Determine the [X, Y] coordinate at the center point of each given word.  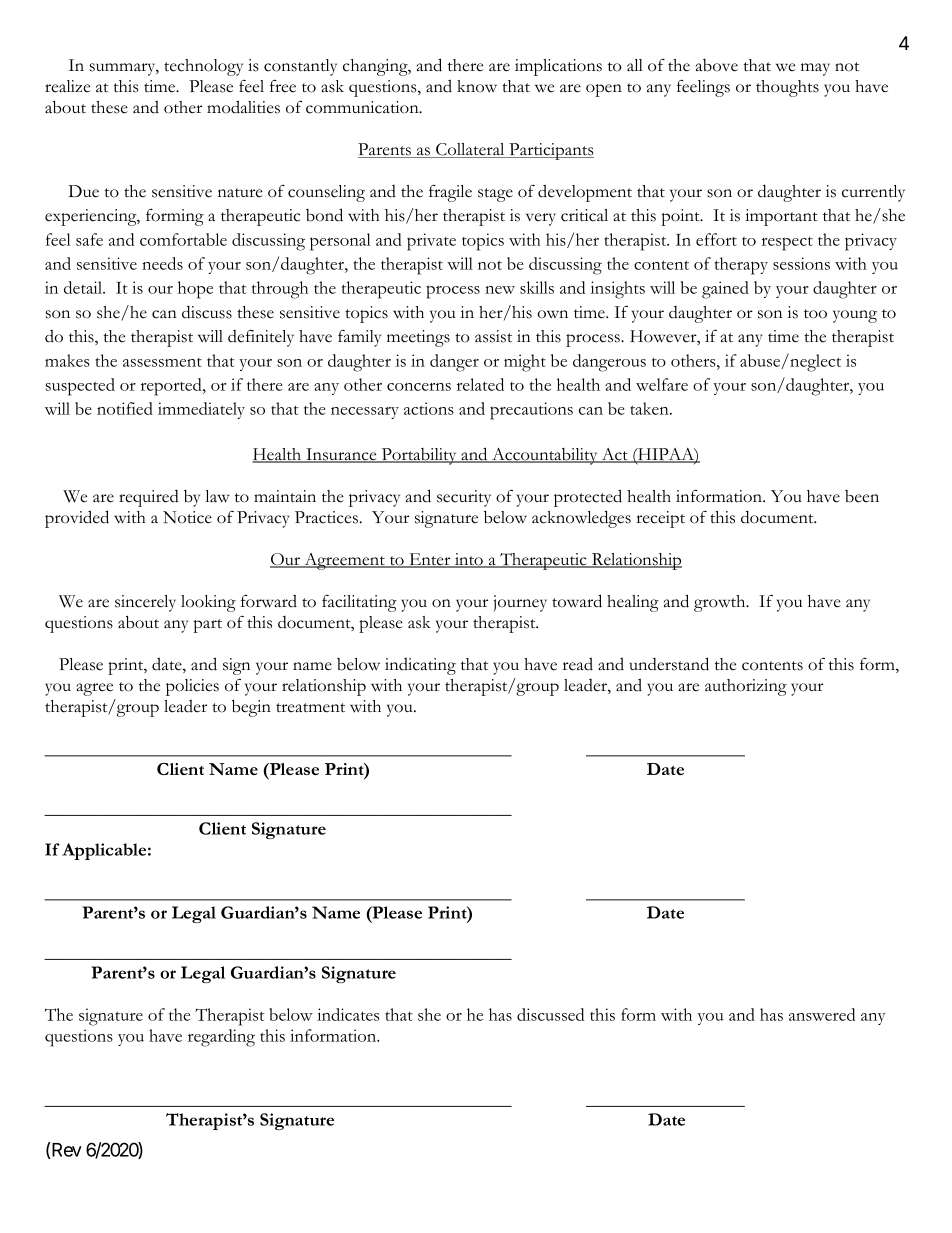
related [480, 384]
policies [192, 687]
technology [203, 67]
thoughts [787, 88]
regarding [221, 1038]
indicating [420, 666]
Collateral [470, 150]
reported [172, 387]
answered [822, 1014]
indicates [348, 1014]
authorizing [746, 687]
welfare [662, 384]
